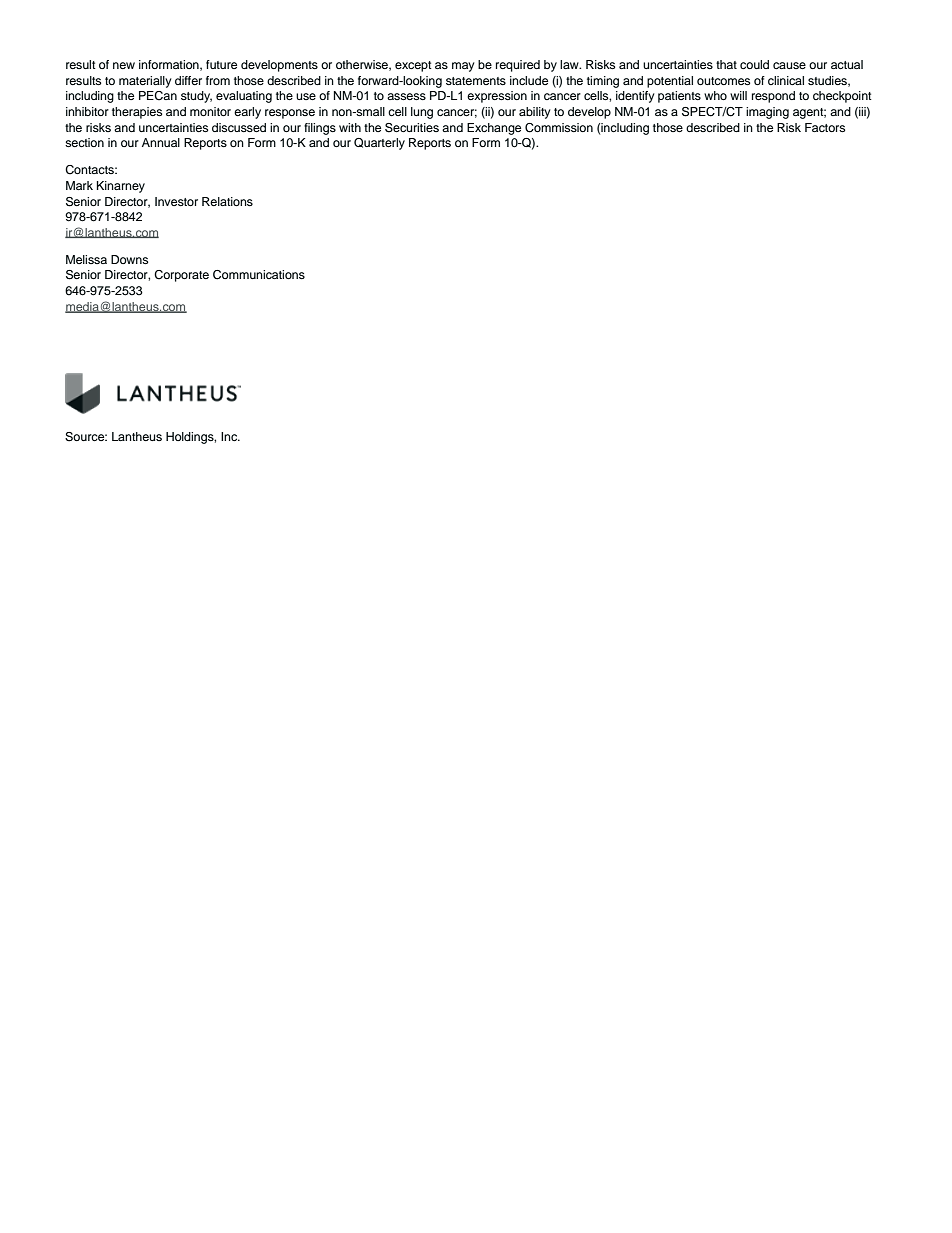 Image resolution: width=952 pixels, height=1233 pixels. I want to click on Corporate, so click(181, 276).
